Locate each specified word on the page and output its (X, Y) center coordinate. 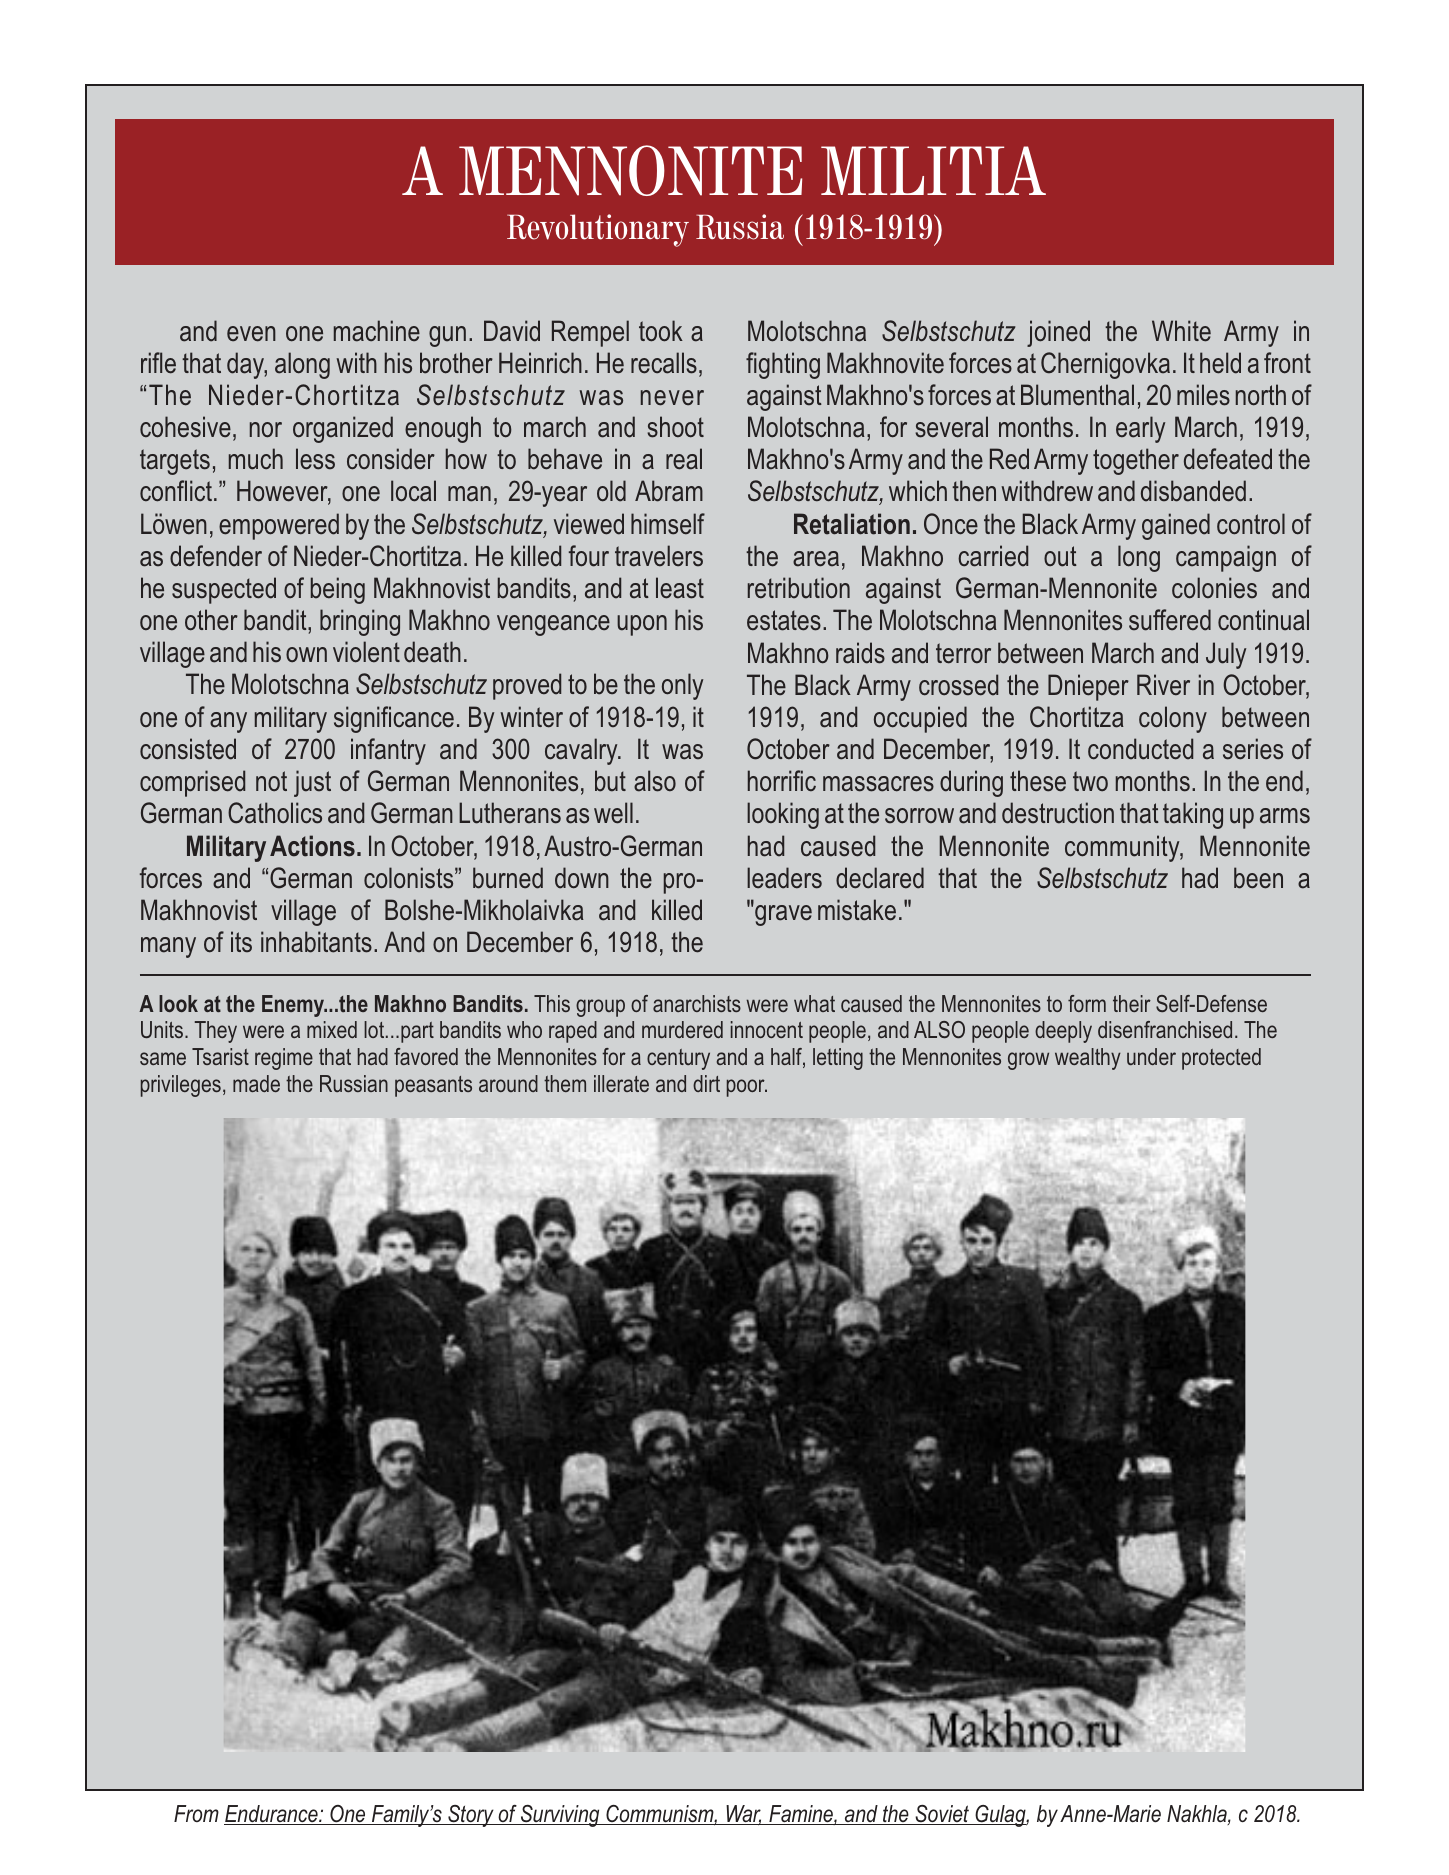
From (196, 1813)
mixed (332, 1029)
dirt (706, 1083)
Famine (801, 1815)
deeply (1063, 1032)
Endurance (272, 1815)
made (256, 1083)
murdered (682, 1029)
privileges (181, 1086)
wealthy (1088, 1059)
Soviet (942, 1815)
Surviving (560, 1816)
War (743, 1815)
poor (747, 1088)
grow (1028, 1061)
